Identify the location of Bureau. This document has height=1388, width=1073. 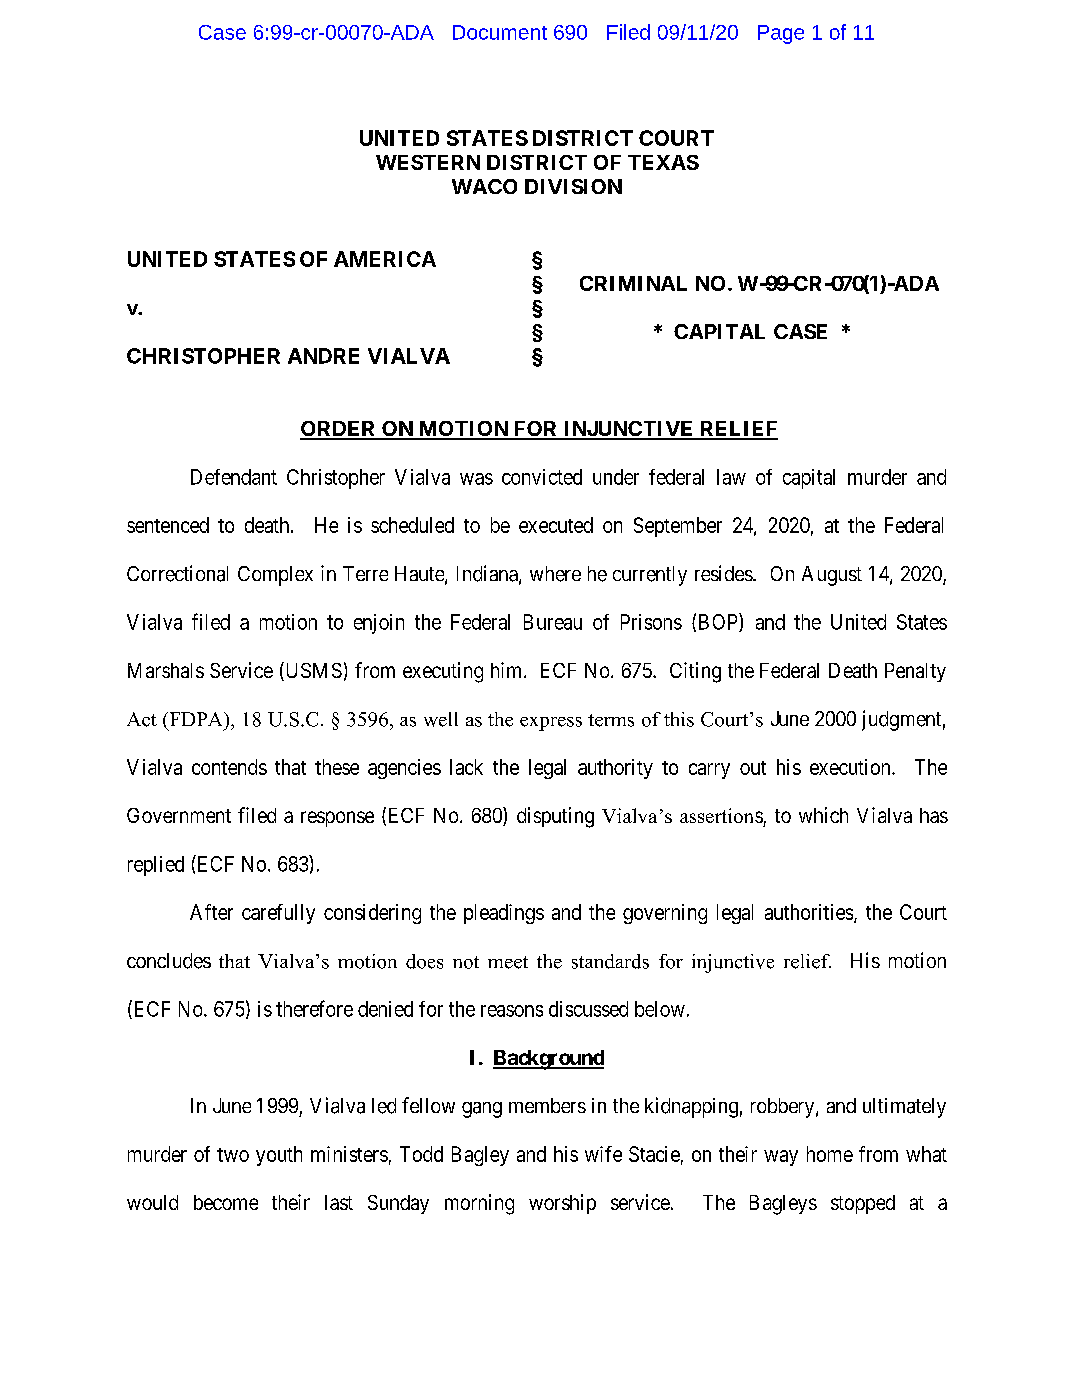
(553, 622).
